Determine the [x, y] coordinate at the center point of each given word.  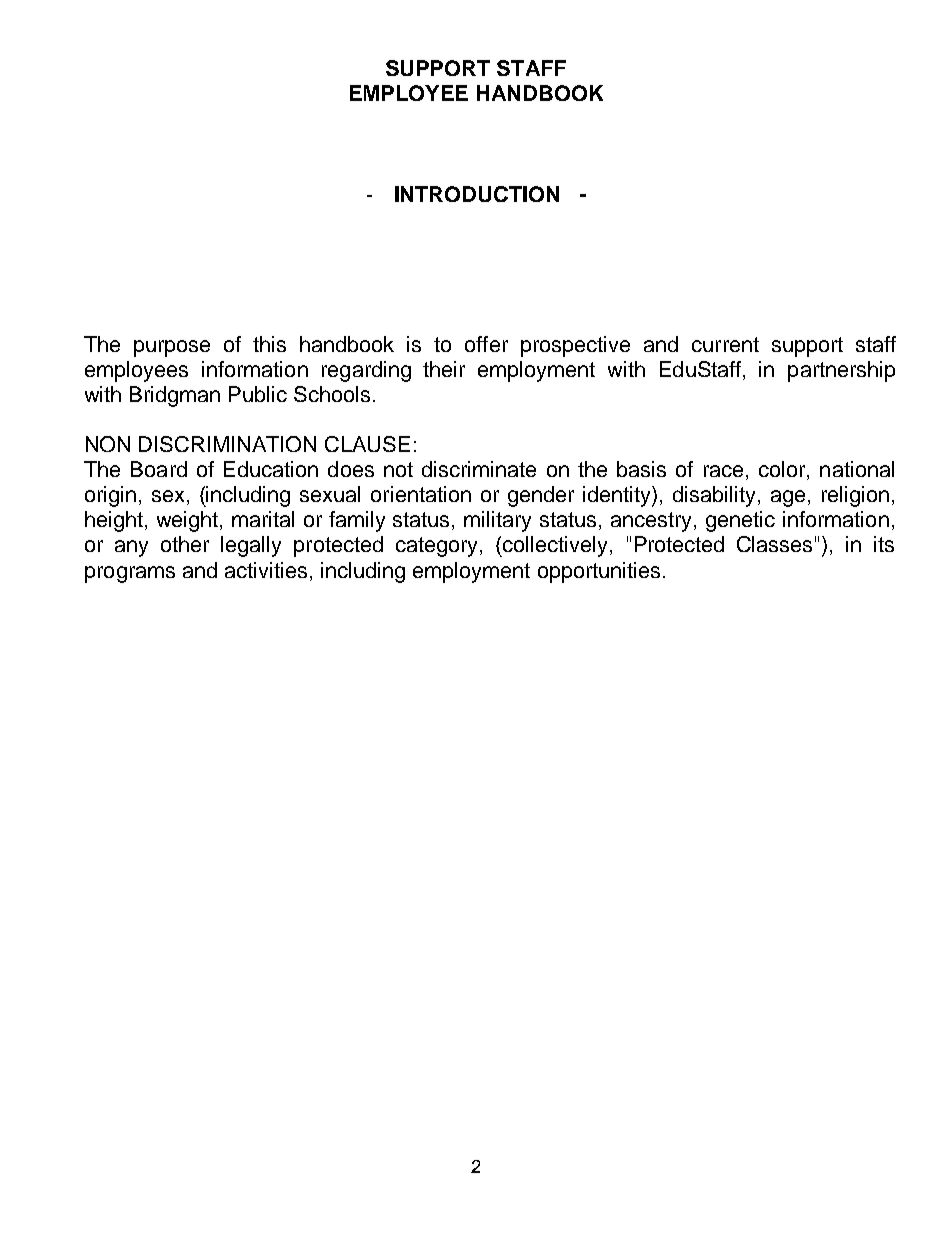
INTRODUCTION [477, 194]
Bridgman [175, 396]
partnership [841, 371]
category [438, 547]
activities [266, 570]
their [444, 369]
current [725, 344]
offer [486, 344]
